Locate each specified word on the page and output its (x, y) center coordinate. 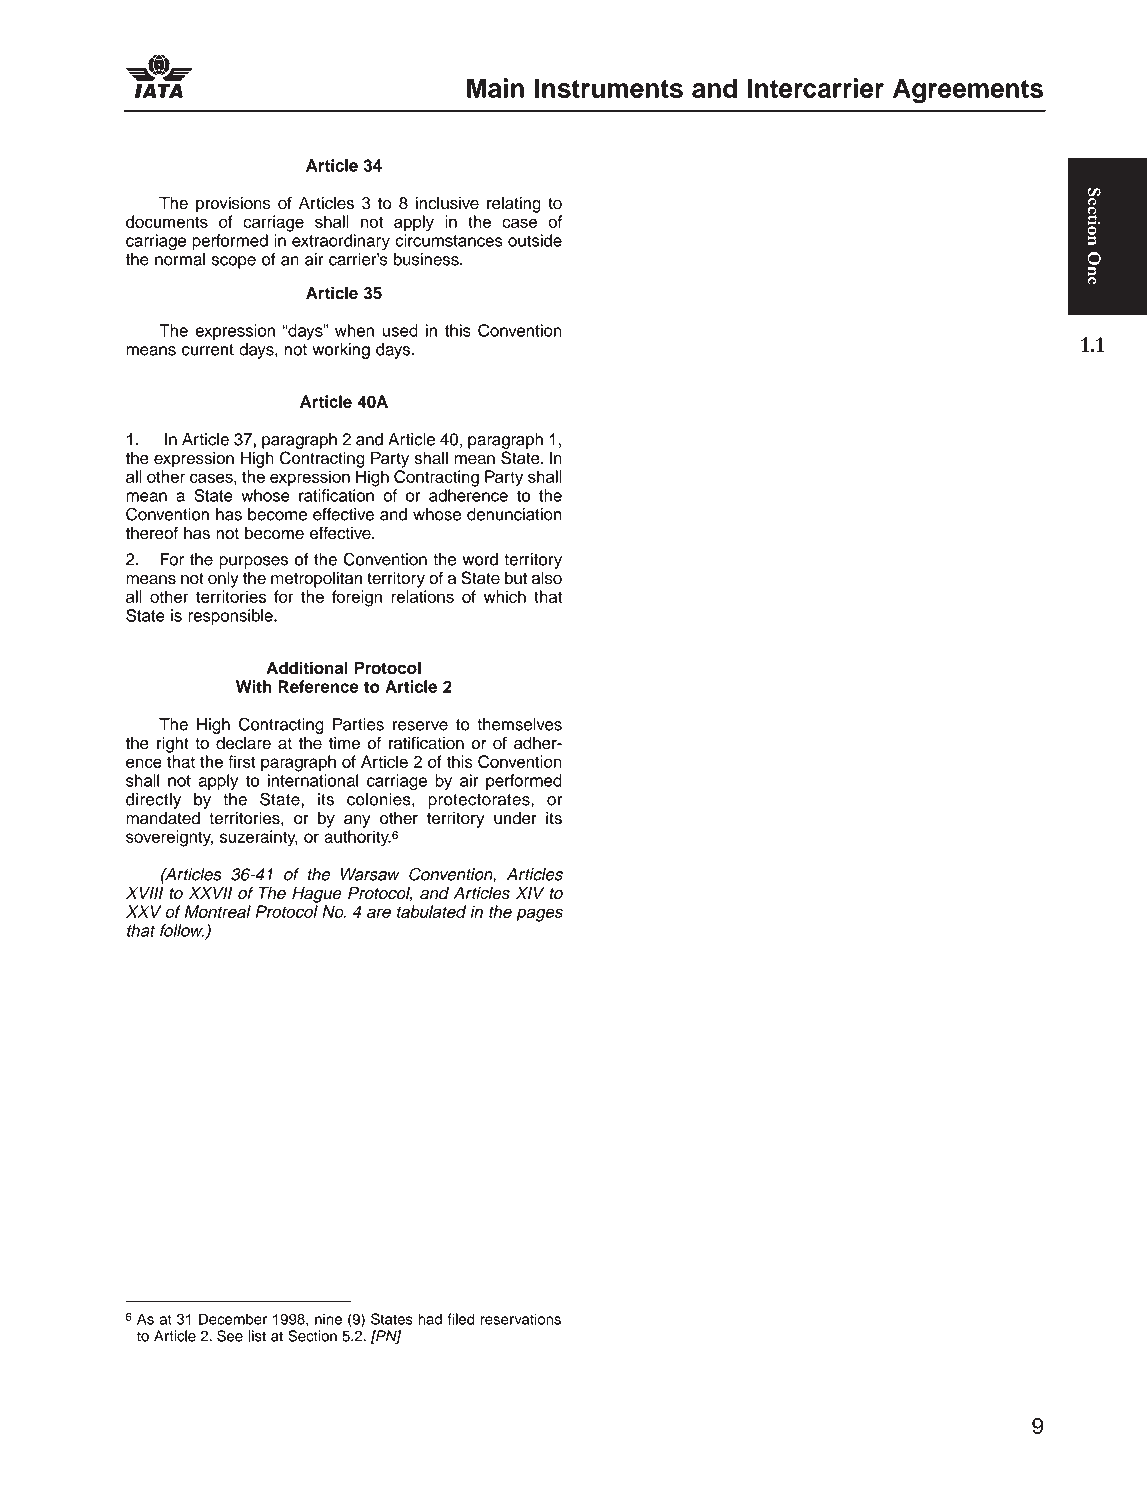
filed (461, 1319)
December (233, 1319)
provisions (233, 204)
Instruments (609, 88)
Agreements (968, 91)
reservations (521, 1319)
